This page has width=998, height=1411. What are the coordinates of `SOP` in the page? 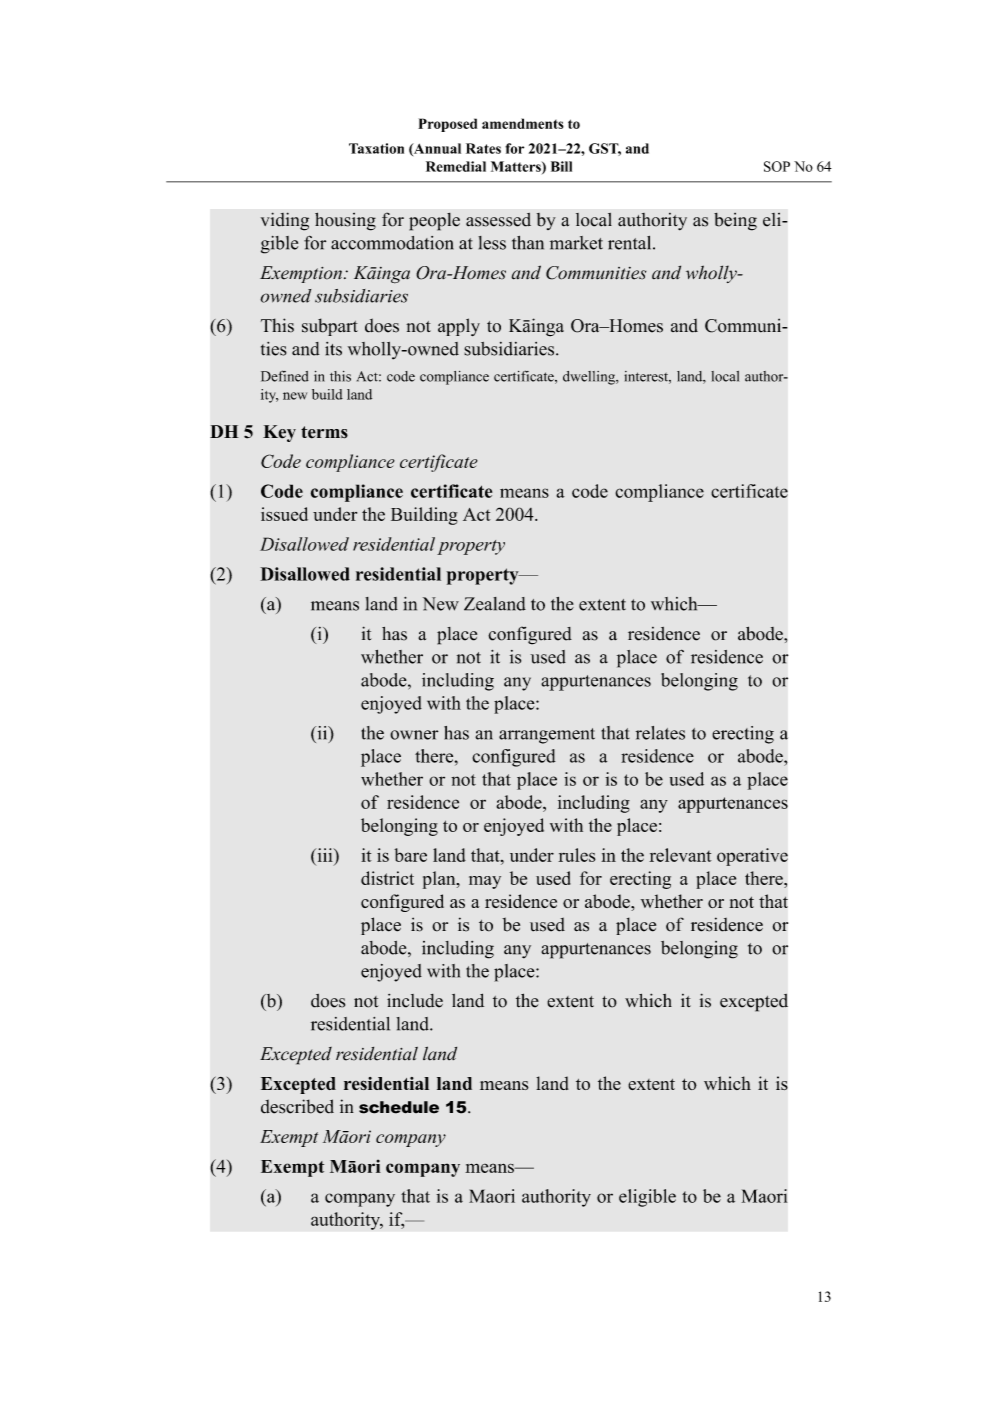 It's located at (777, 166).
